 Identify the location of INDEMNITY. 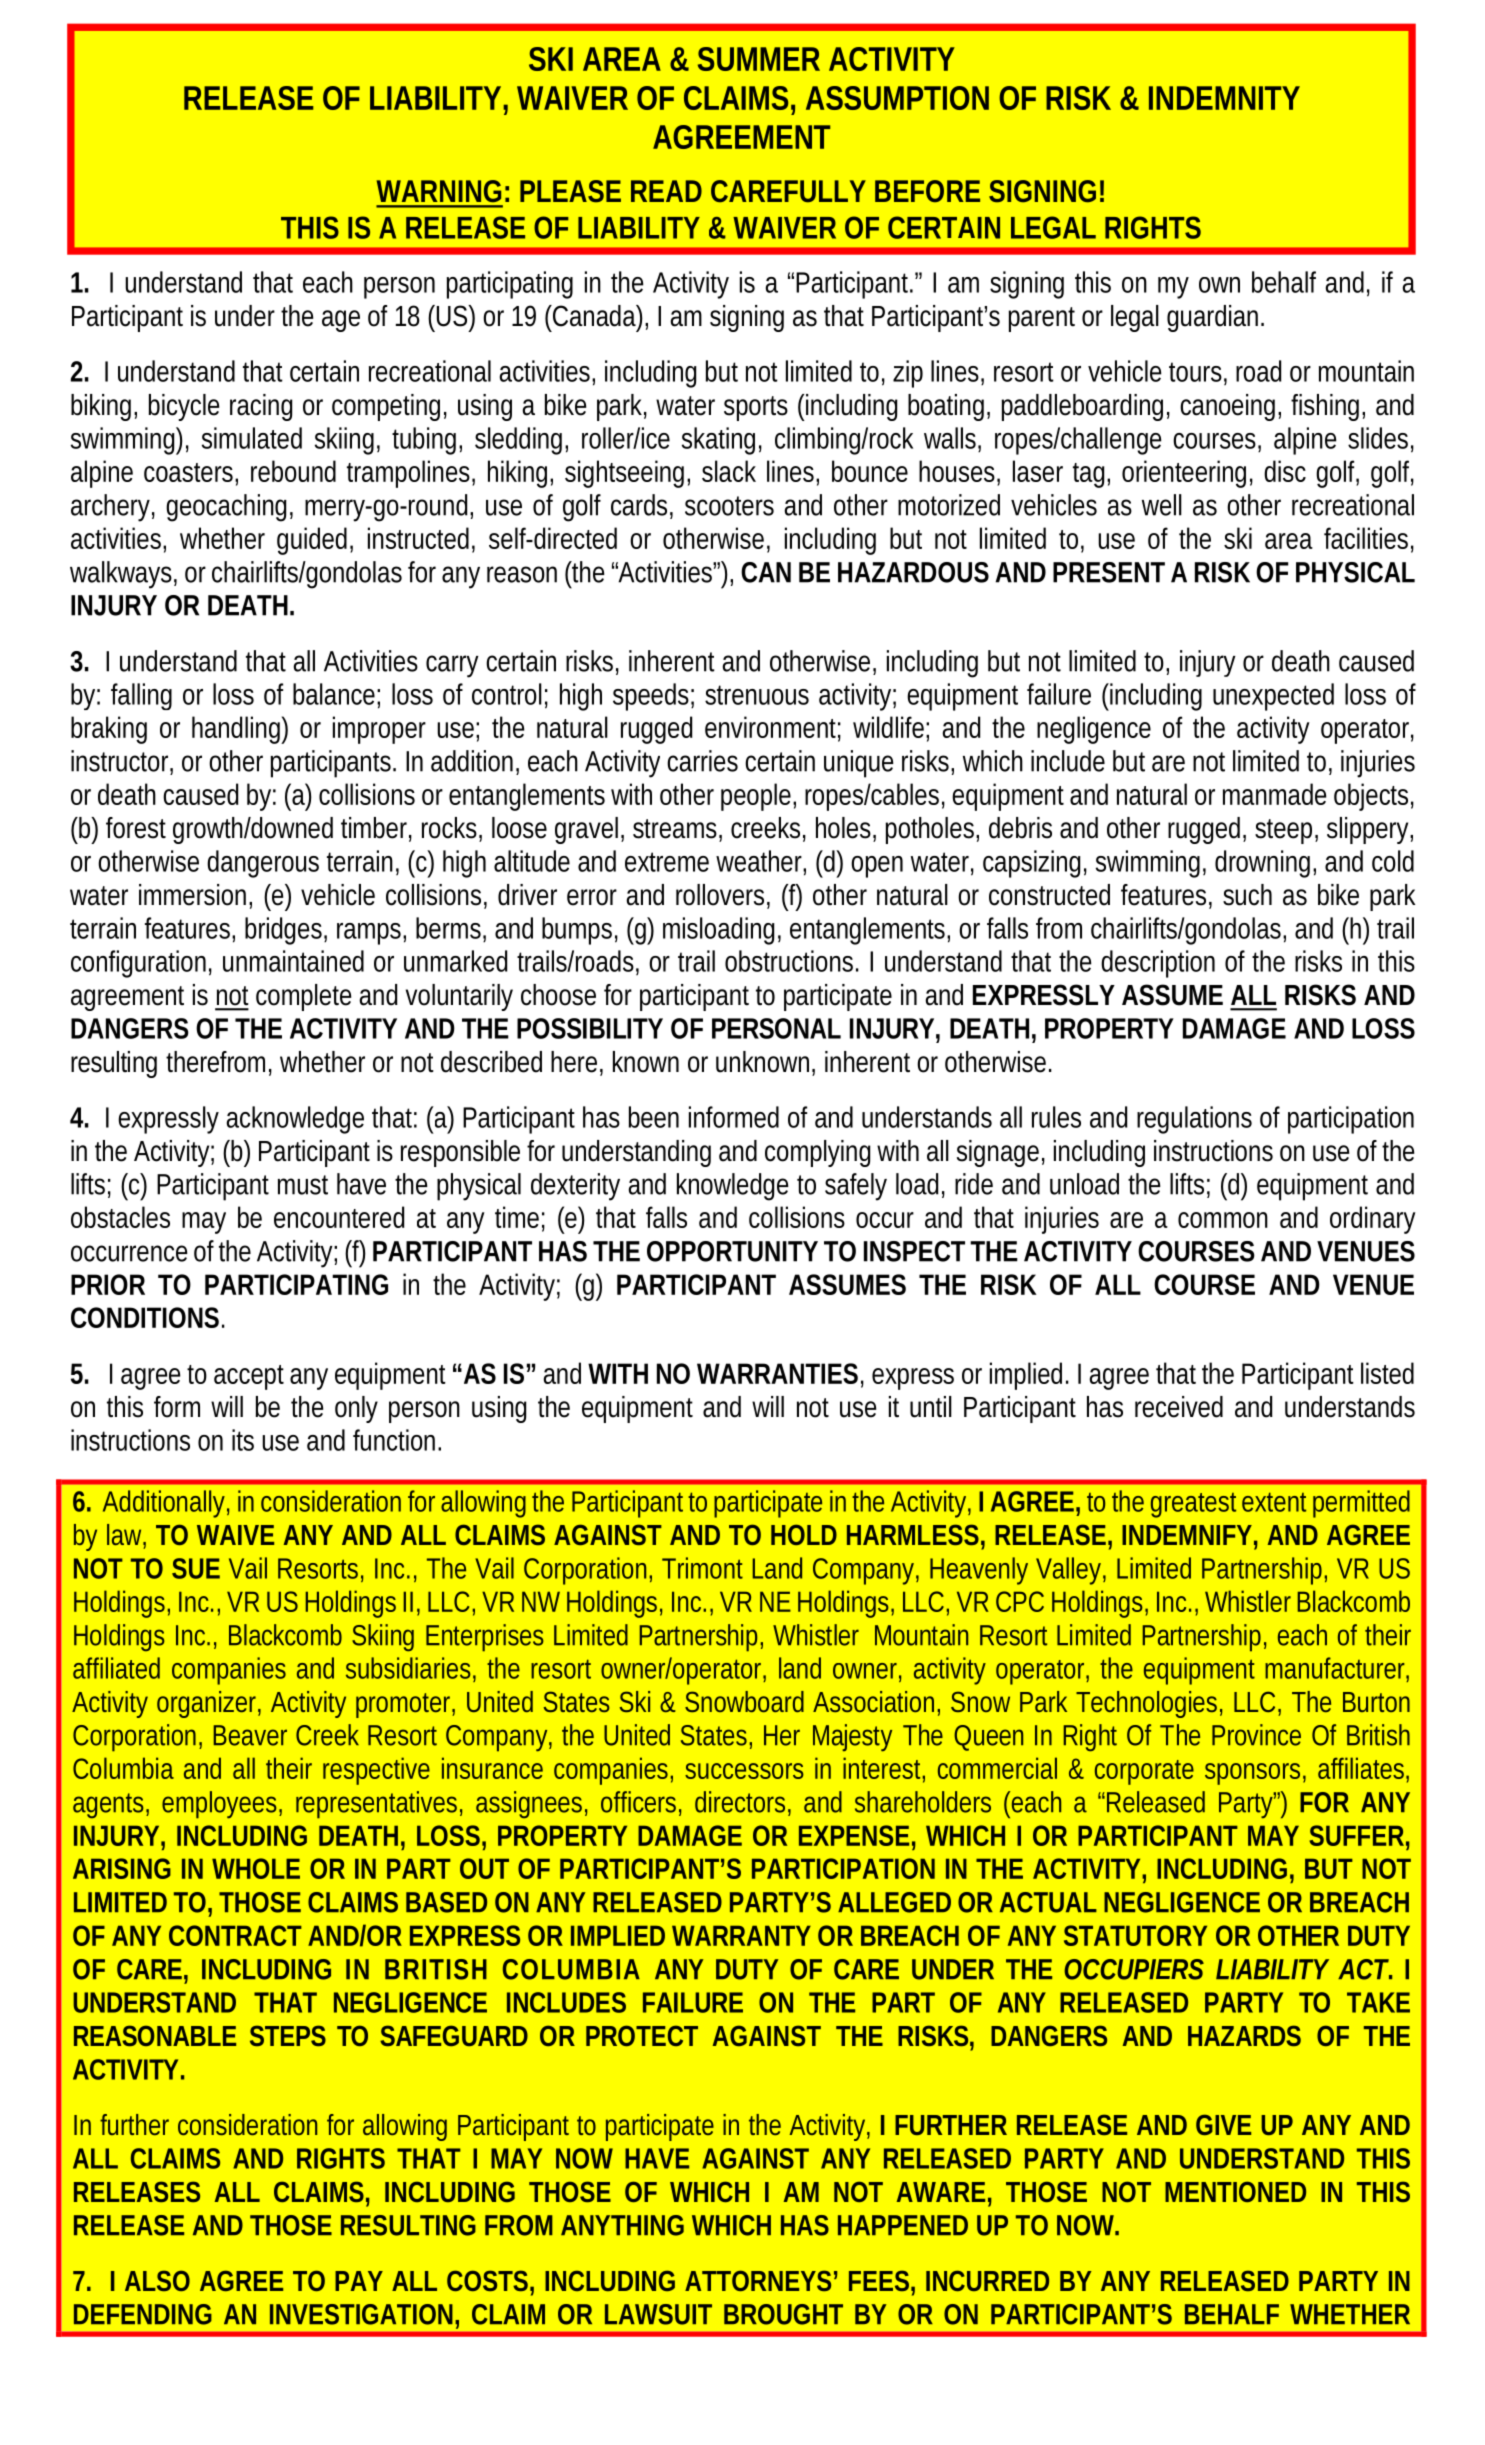
(1224, 98).
